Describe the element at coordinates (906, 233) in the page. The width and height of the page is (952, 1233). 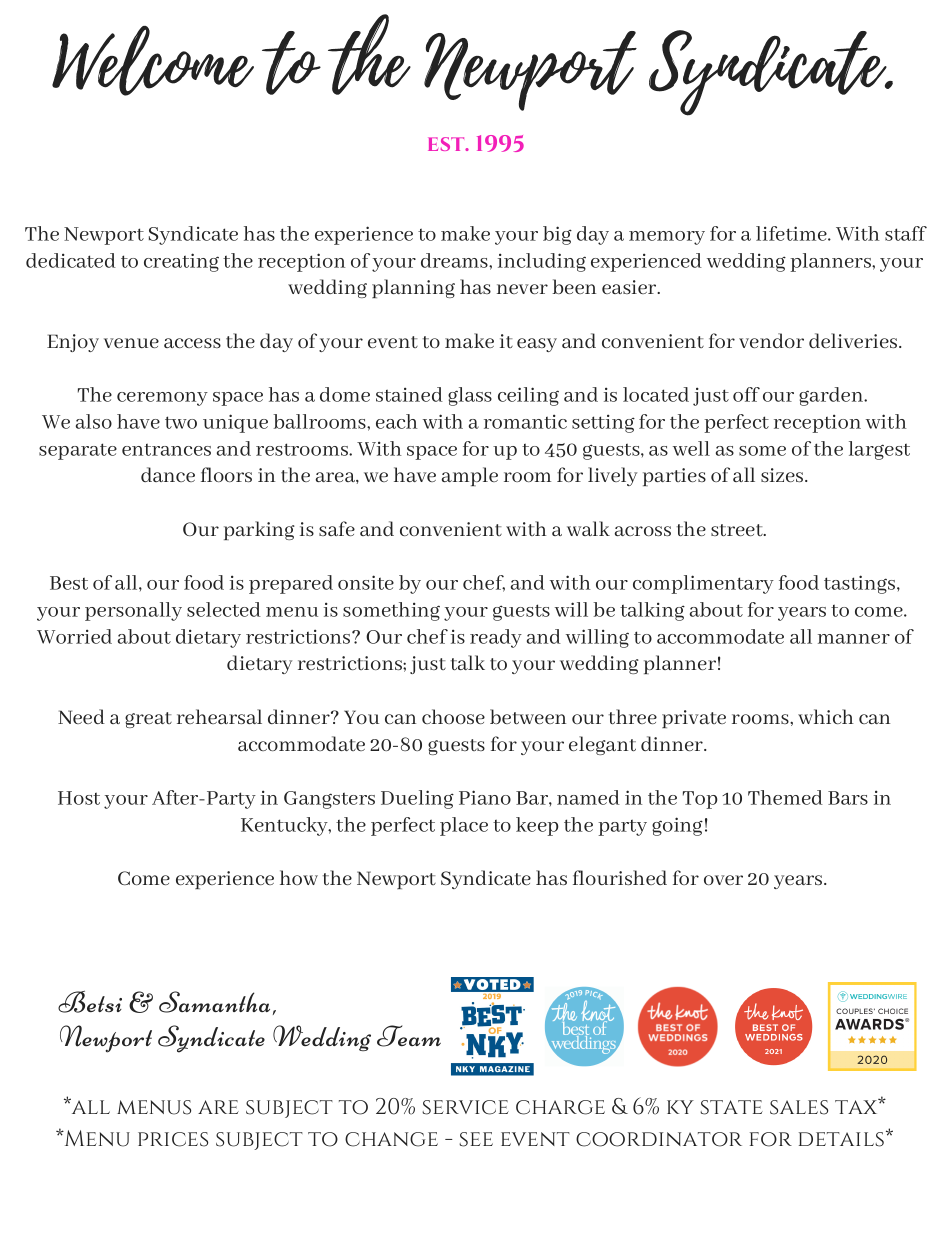
I see `staff` at that location.
